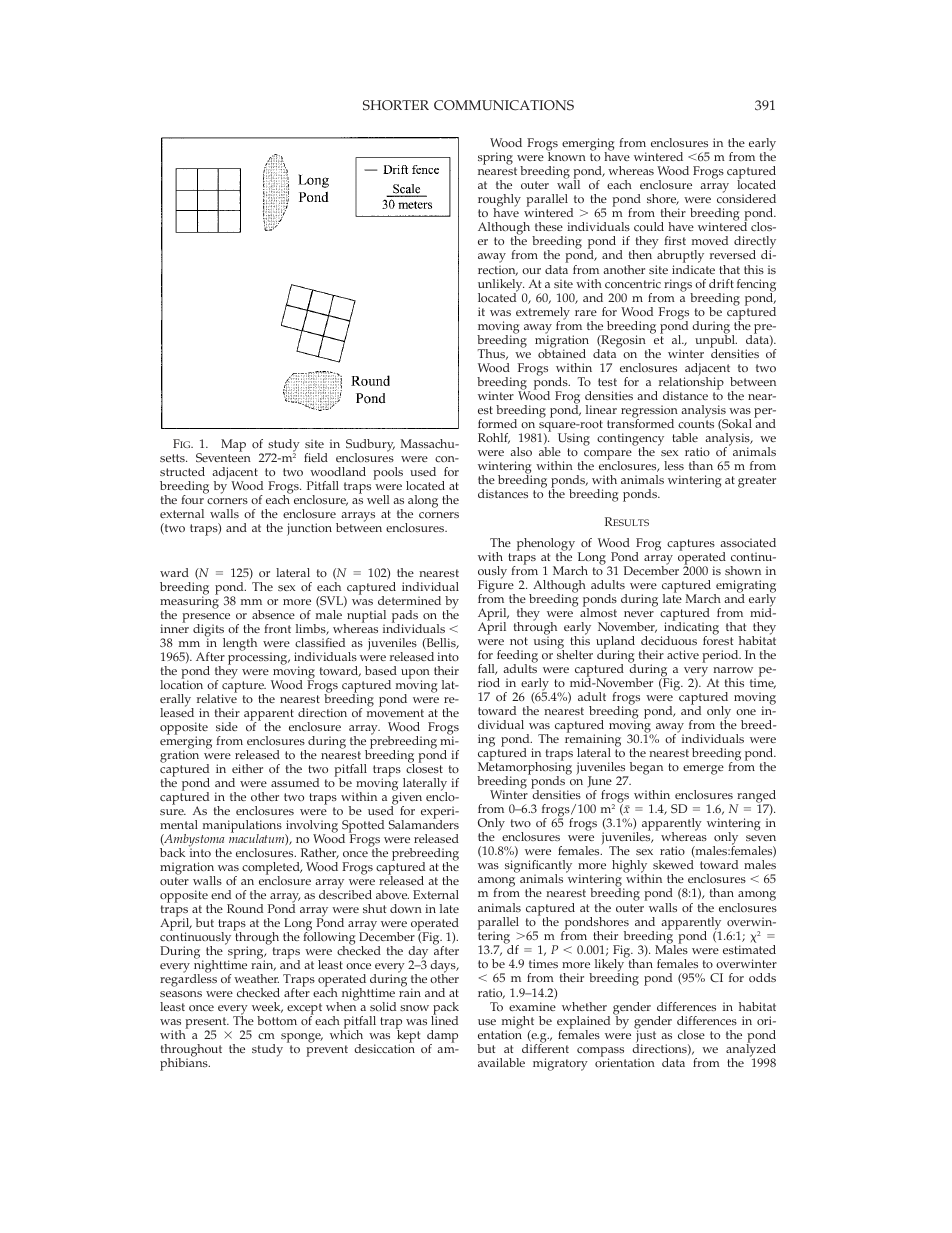  What do you see at coordinates (504, 105) in the document?
I see `COMMUNICATIONS` at bounding box center [504, 105].
